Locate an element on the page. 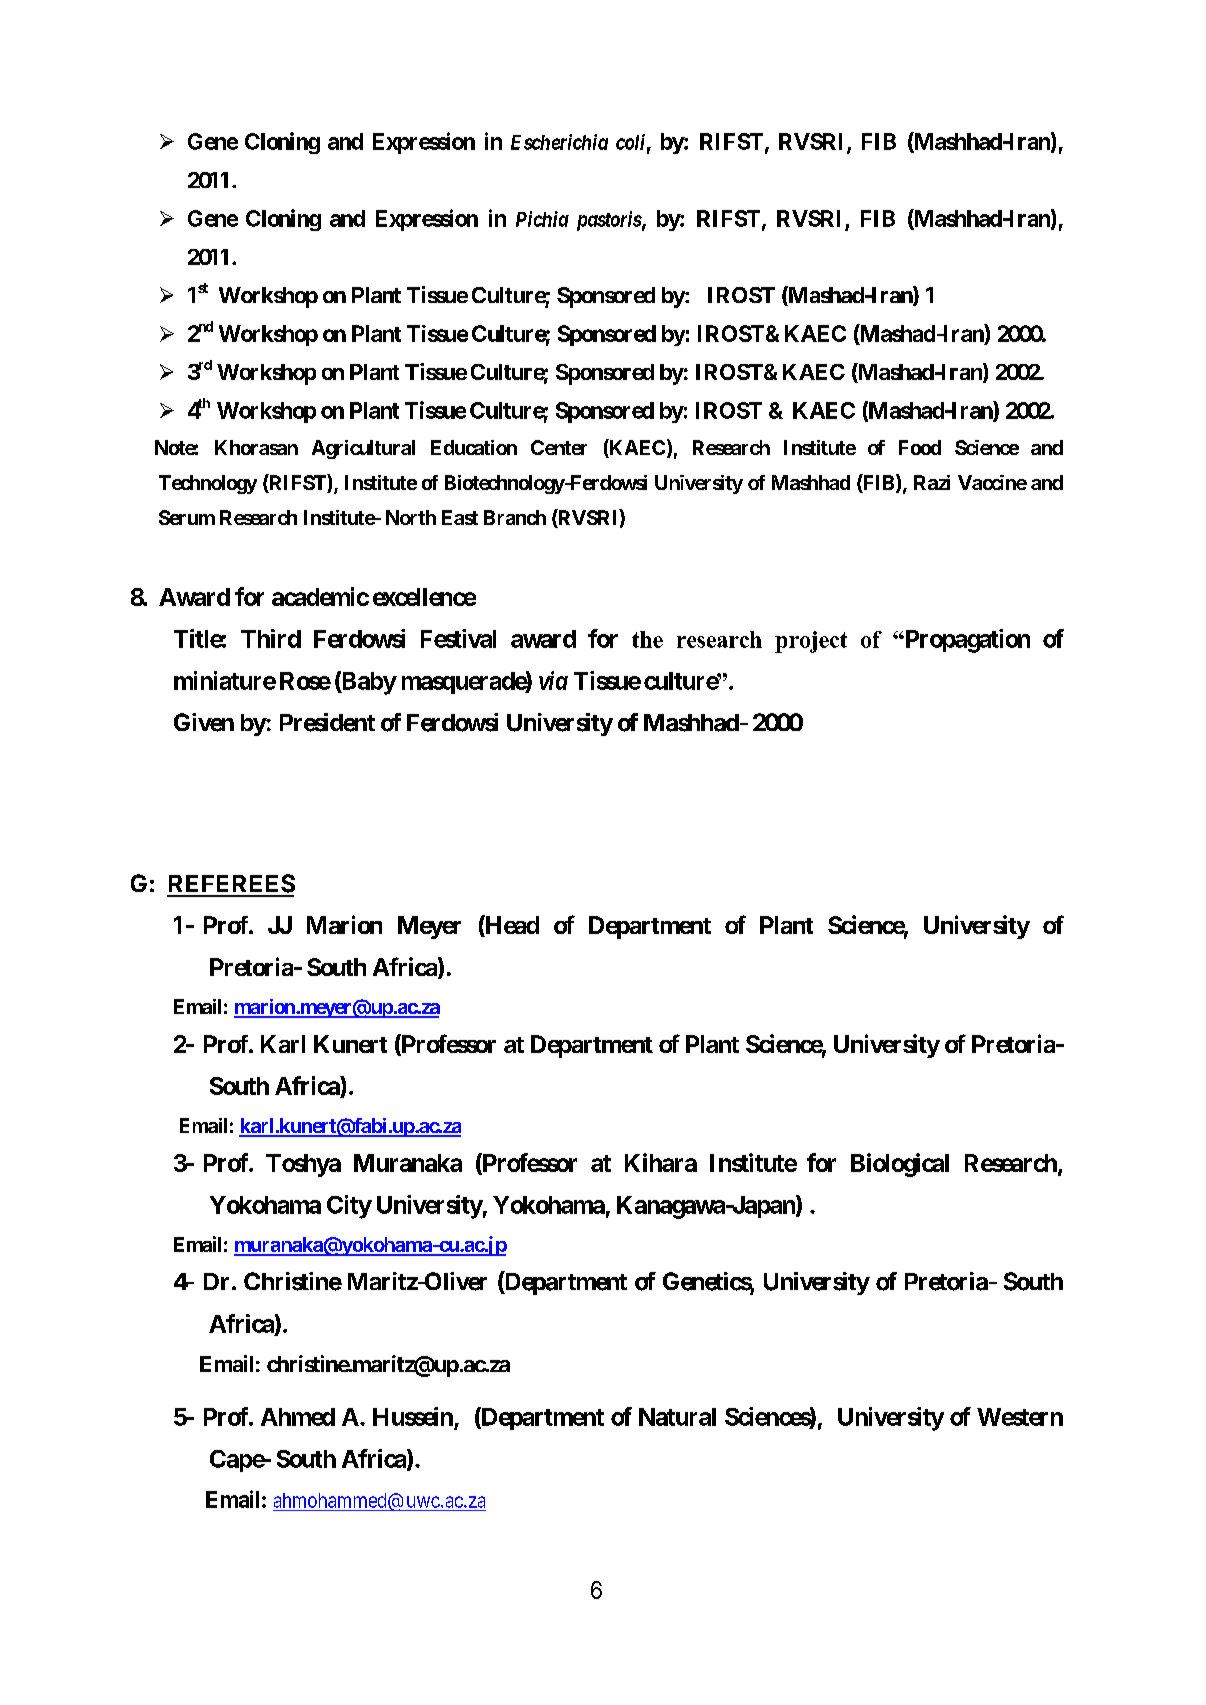 This page has width=1206, height=1705. City is located at coordinates (349, 1207).
